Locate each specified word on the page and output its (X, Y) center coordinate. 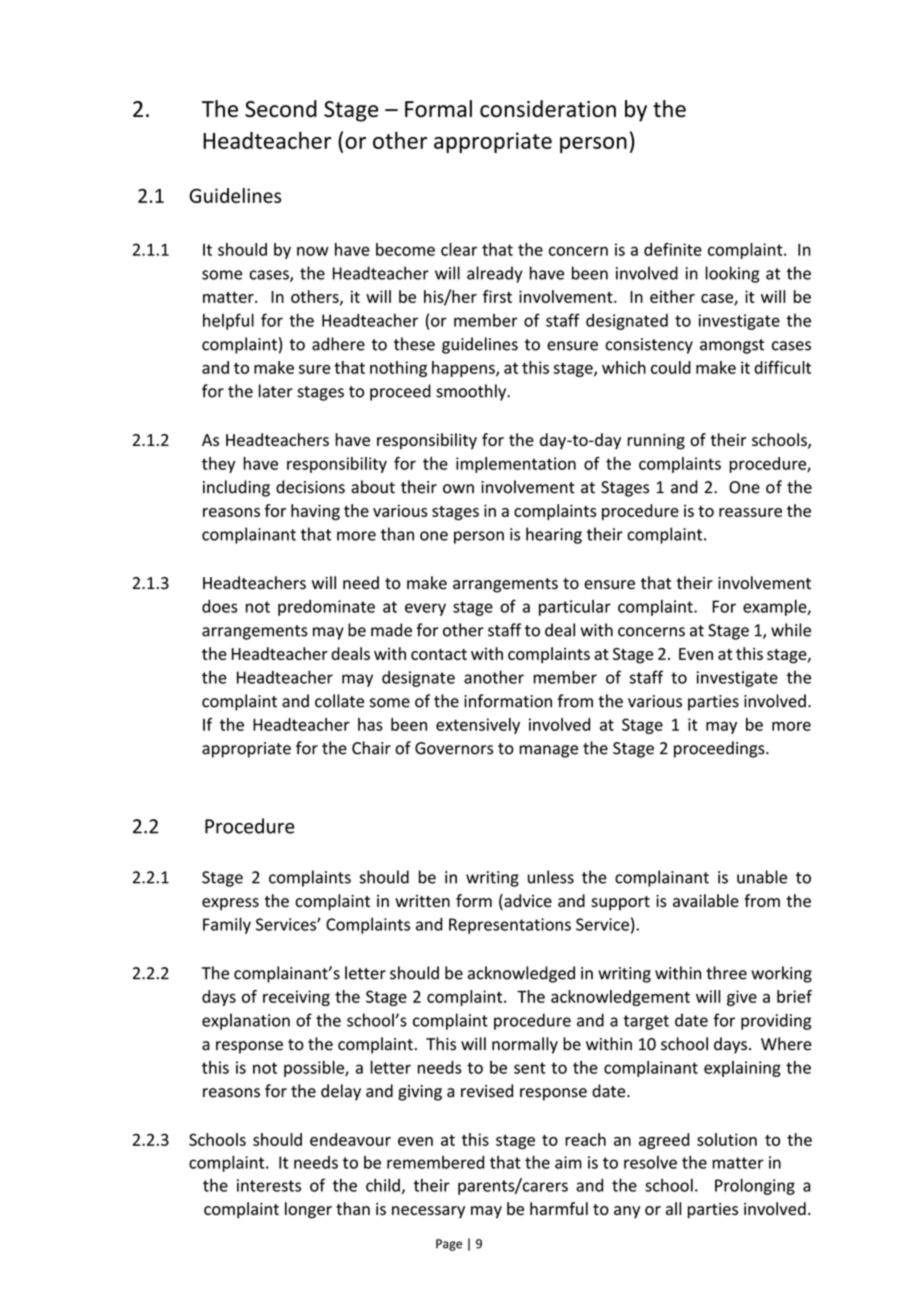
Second (281, 108)
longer (308, 1210)
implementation (516, 465)
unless (551, 877)
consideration (548, 108)
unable (762, 877)
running (656, 442)
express (230, 904)
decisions (310, 487)
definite (673, 249)
